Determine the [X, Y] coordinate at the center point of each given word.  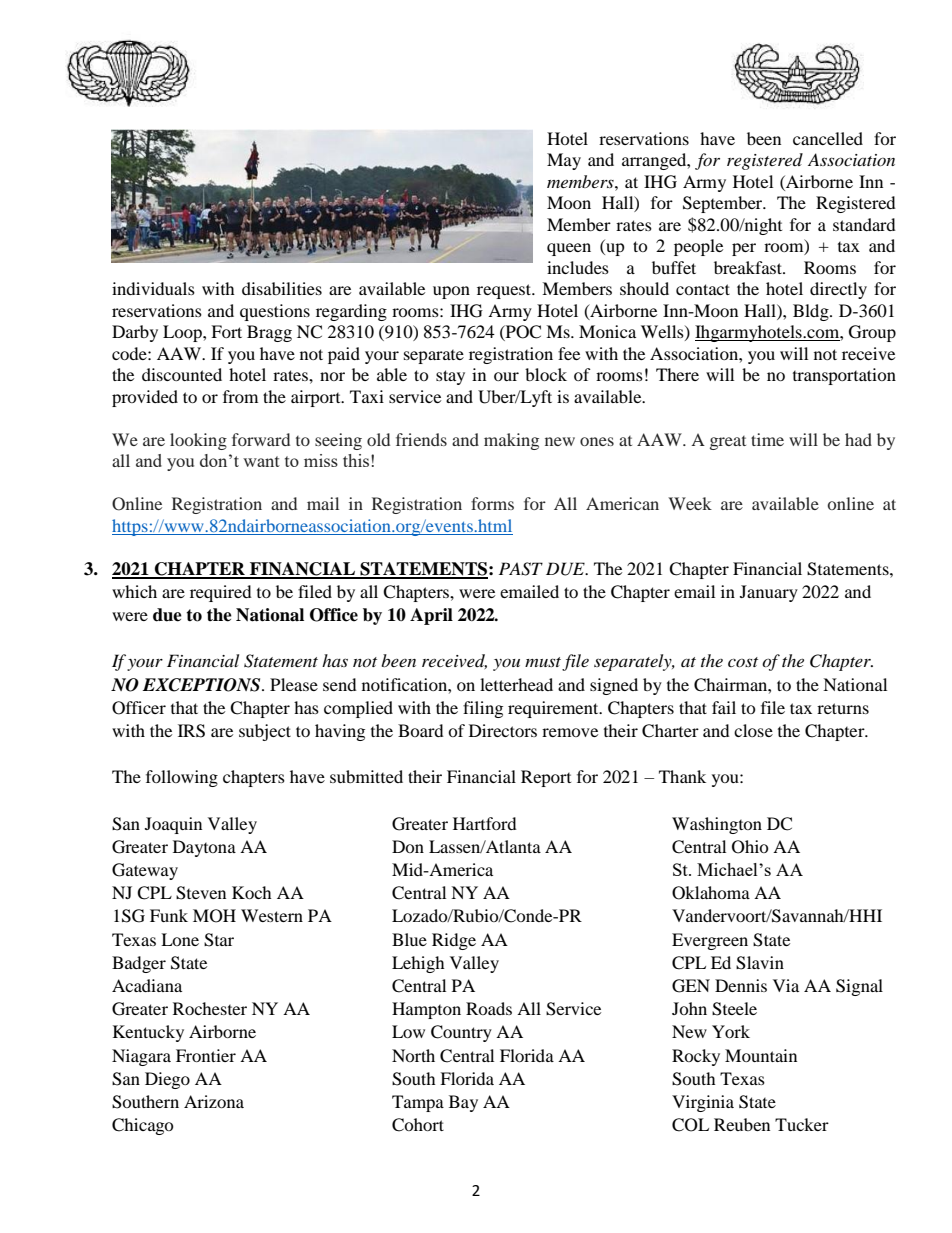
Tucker [802, 1124]
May [564, 161]
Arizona [214, 1101]
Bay [463, 1103]
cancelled [828, 138]
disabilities [282, 288]
